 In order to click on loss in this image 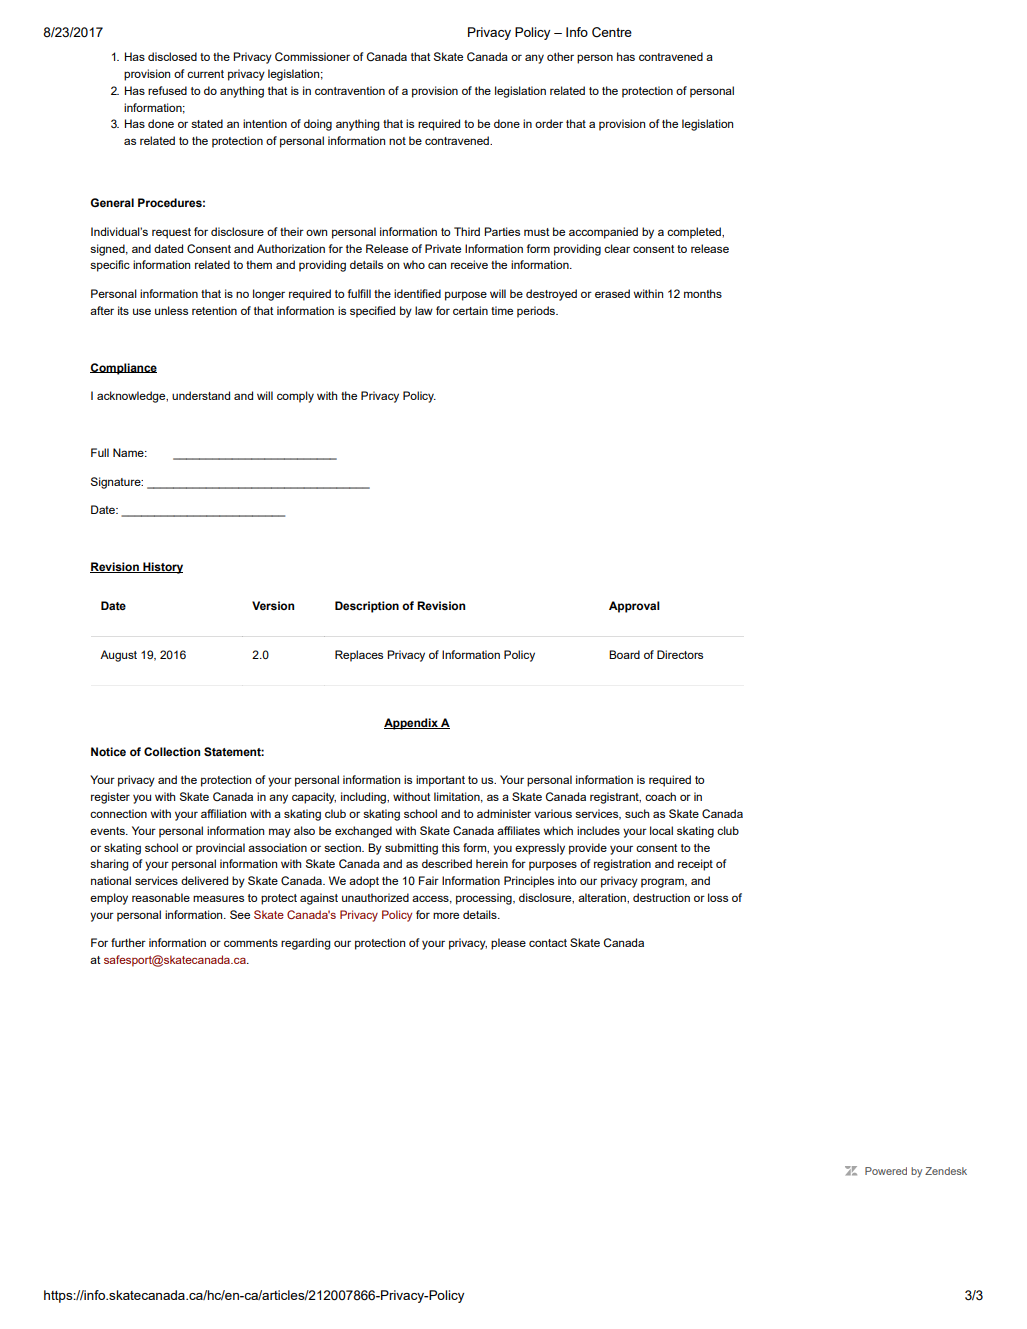, I will do `click(718, 897)`.
